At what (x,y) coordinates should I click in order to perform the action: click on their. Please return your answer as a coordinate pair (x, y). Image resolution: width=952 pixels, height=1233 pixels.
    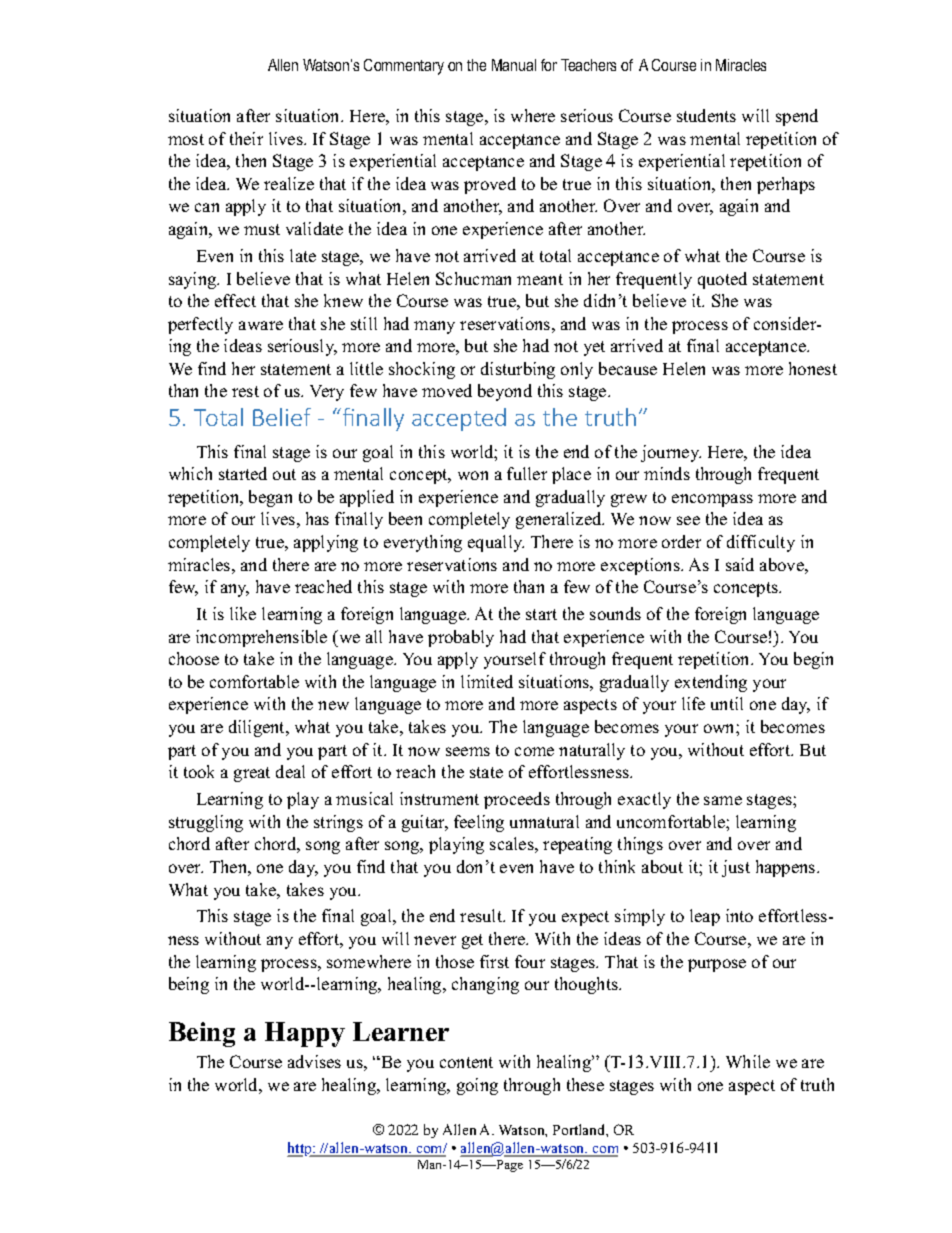
    Looking at the image, I should click on (246, 138).
